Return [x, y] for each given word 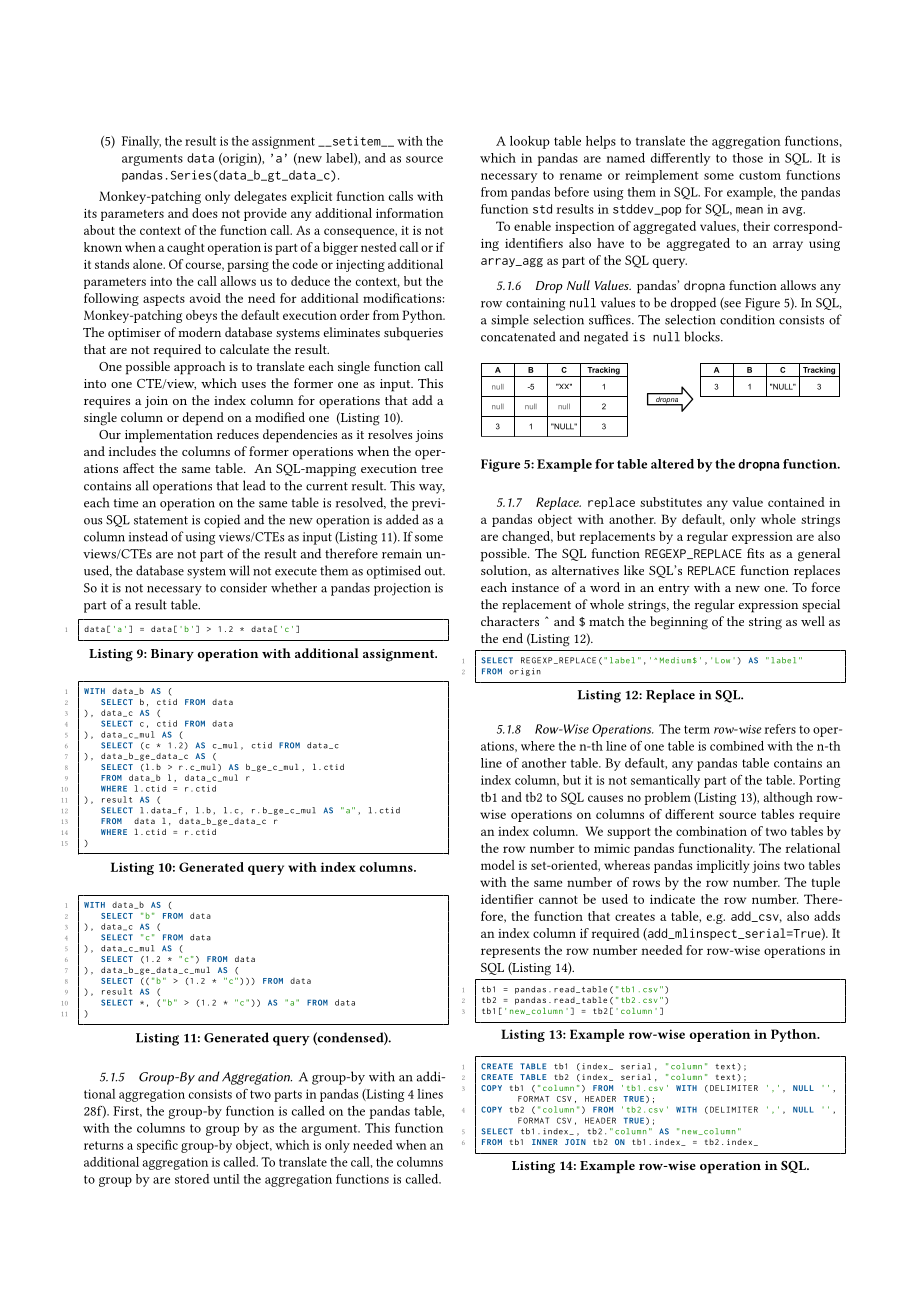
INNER [544, 1142]
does [205, 213]
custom [760, 175]
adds [827, 916]
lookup [530, 142]
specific [157, 1146]
